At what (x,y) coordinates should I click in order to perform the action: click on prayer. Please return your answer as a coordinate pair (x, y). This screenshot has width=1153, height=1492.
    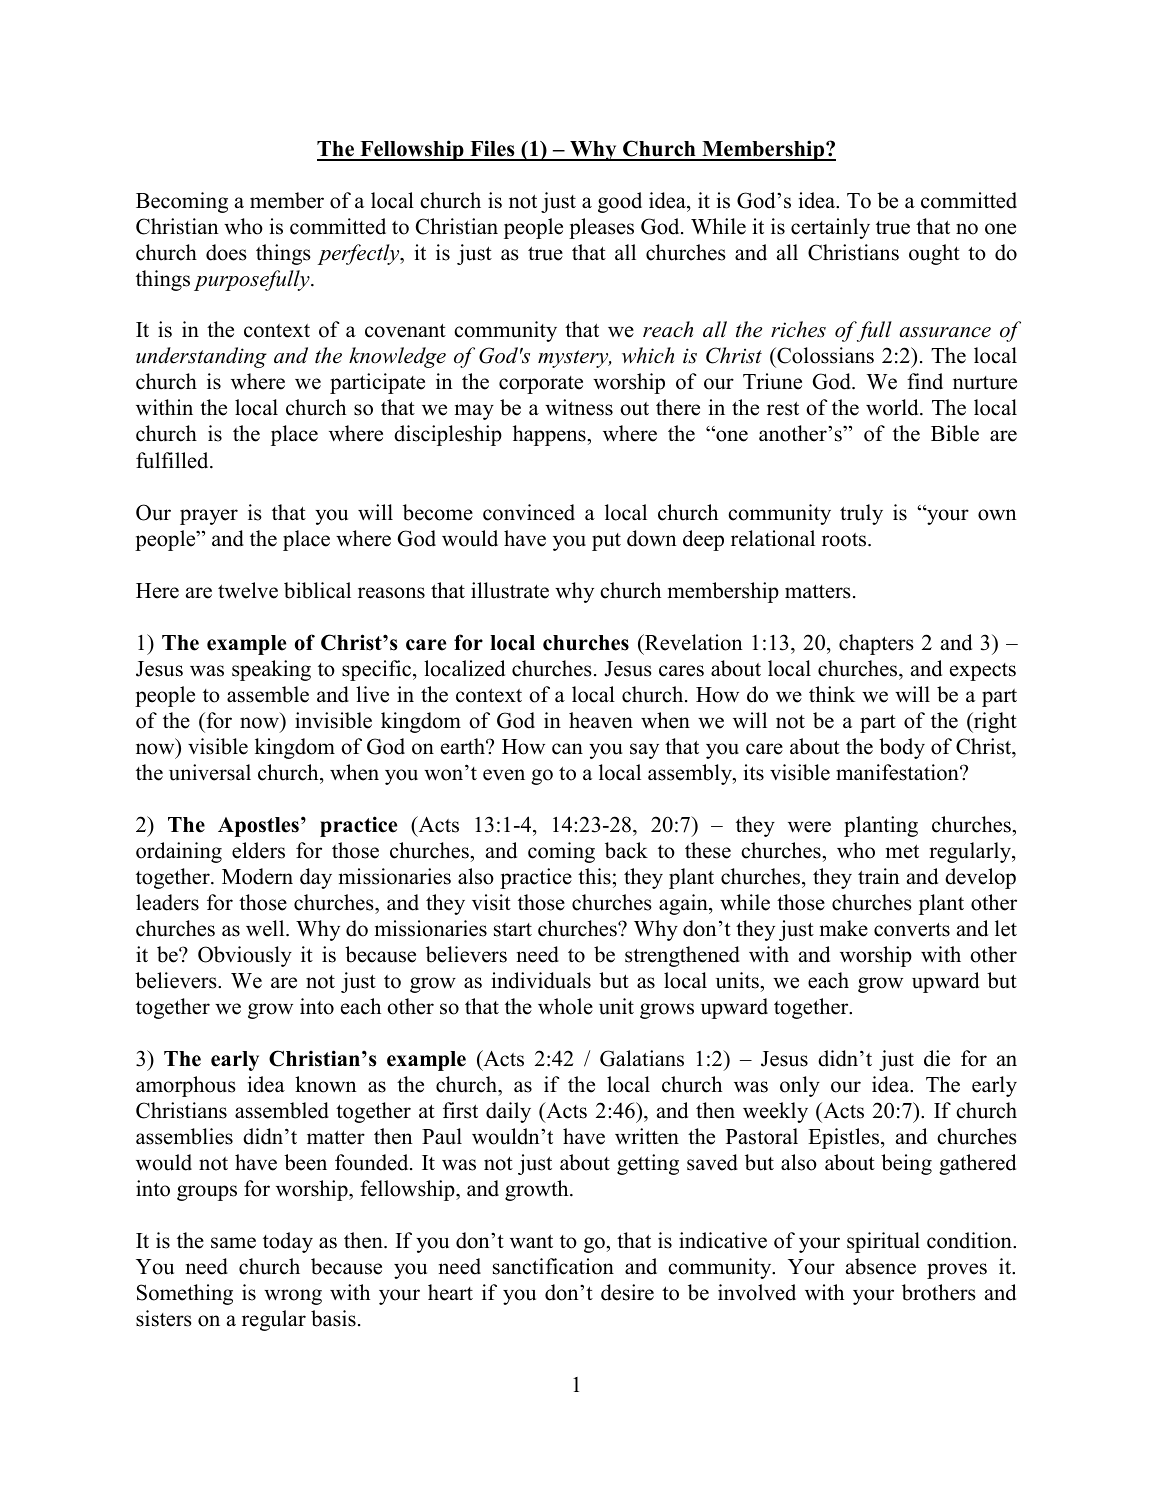
    Looking at the image, I should click on (209, 517).
